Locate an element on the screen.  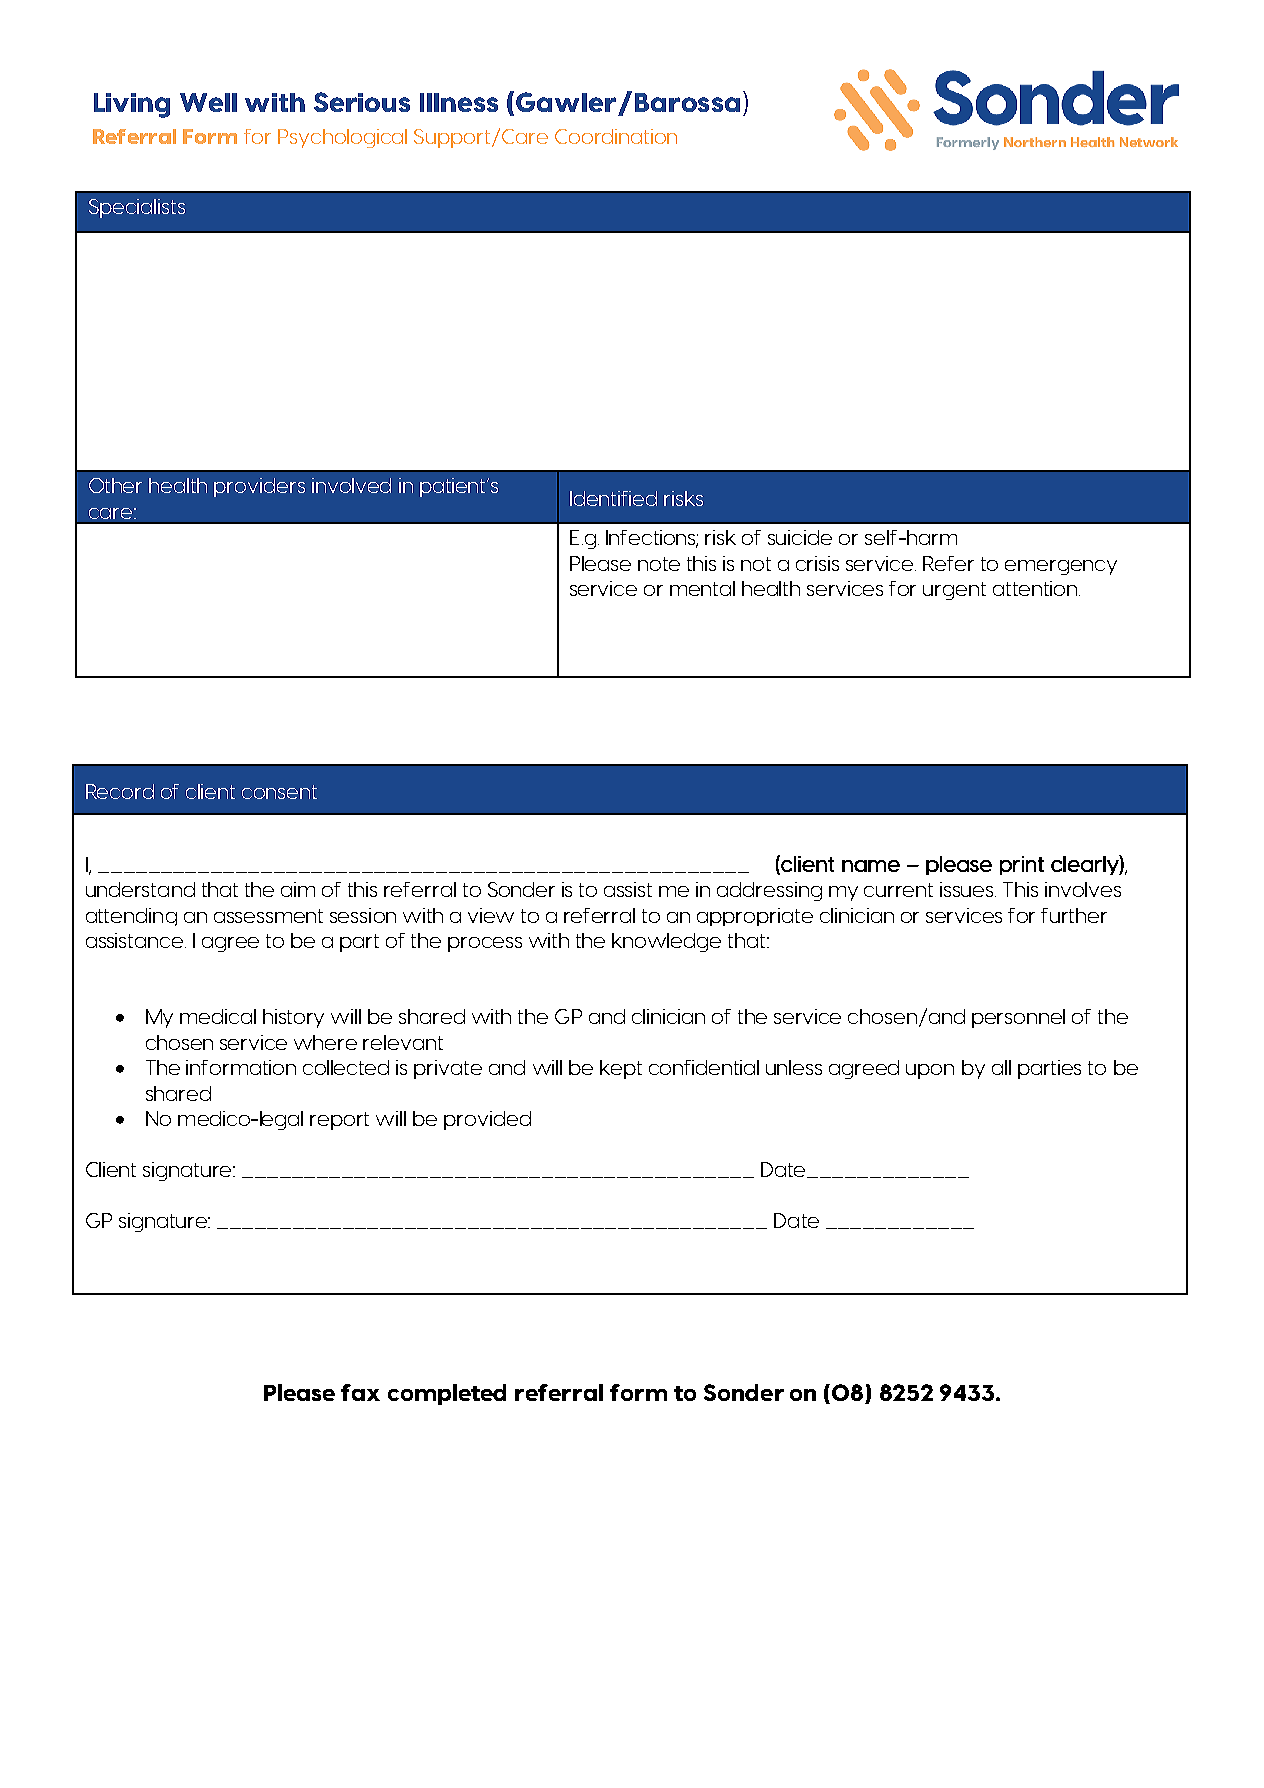
providers is located at coordinates (259, 487).
